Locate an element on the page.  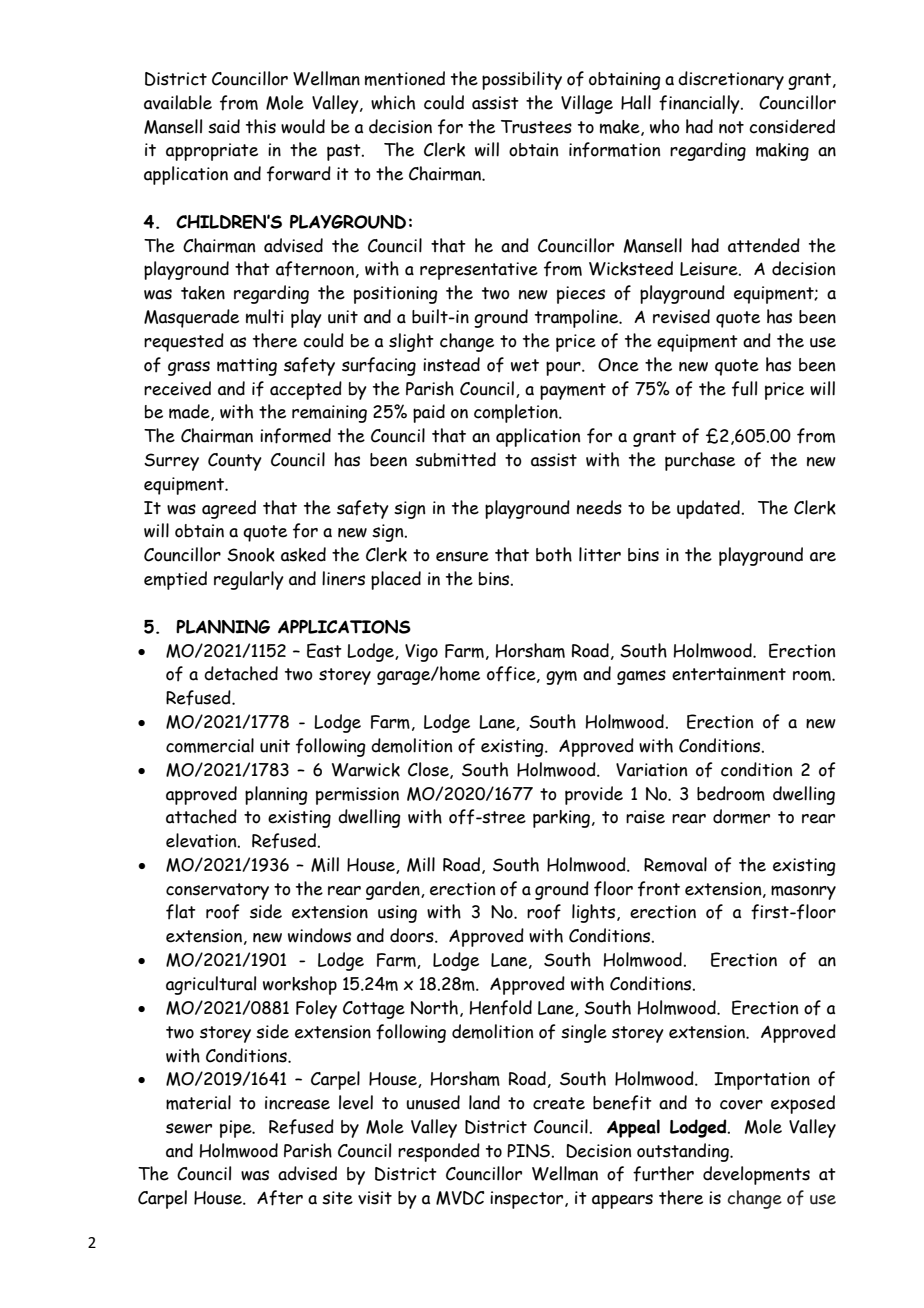
updated is located at coordinates (708, 509).
